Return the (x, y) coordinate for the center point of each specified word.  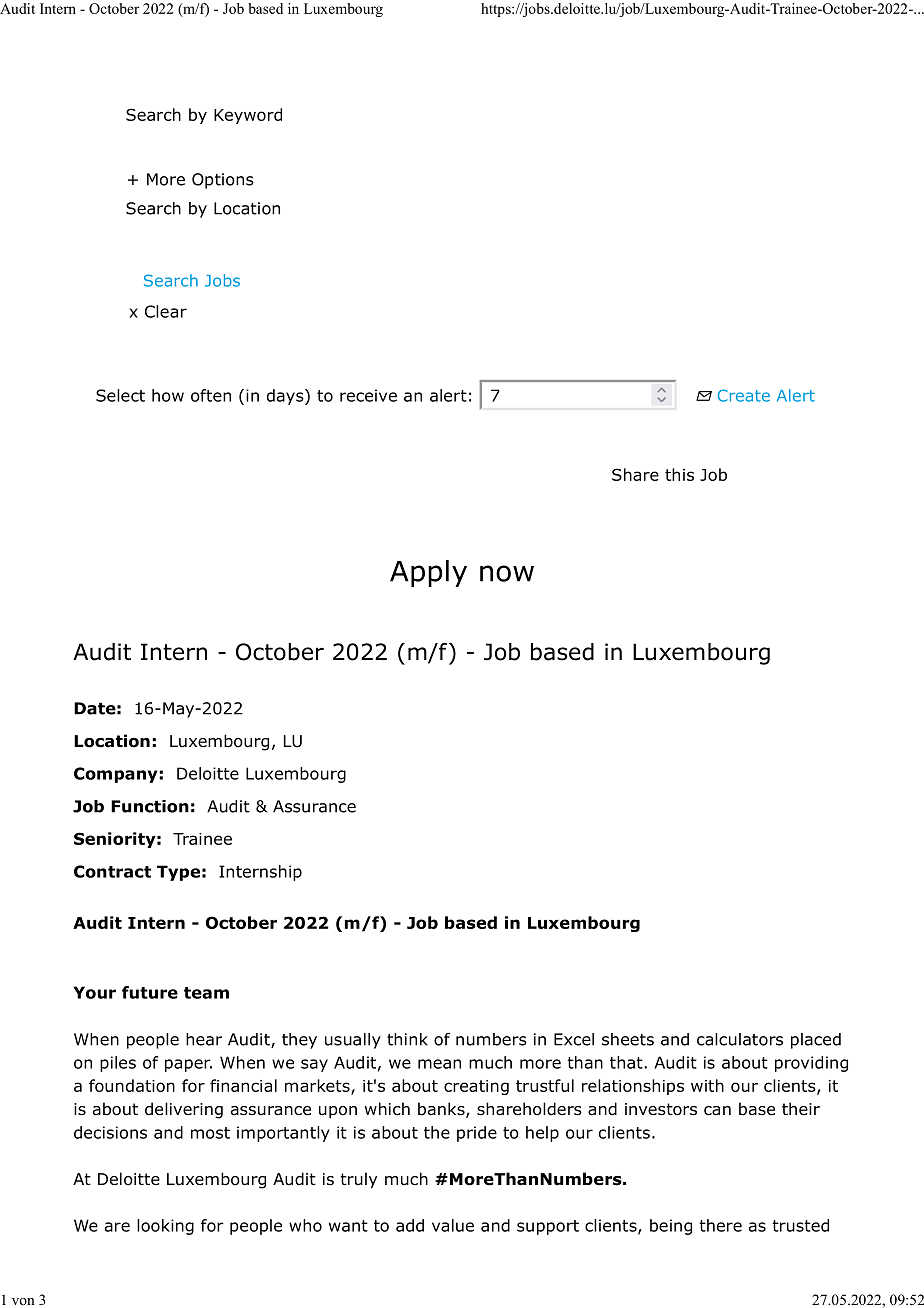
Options (223, 181)
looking (165, 1227)
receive (368, 395)
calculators (740, 1039)
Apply (428, 573)
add (410, 1225)
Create (744, 395)
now (507, 573)
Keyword (248, 116)
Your (94, 992)
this (679, 474)
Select (120, 395)
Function (150, 806)
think (407, 1039)
